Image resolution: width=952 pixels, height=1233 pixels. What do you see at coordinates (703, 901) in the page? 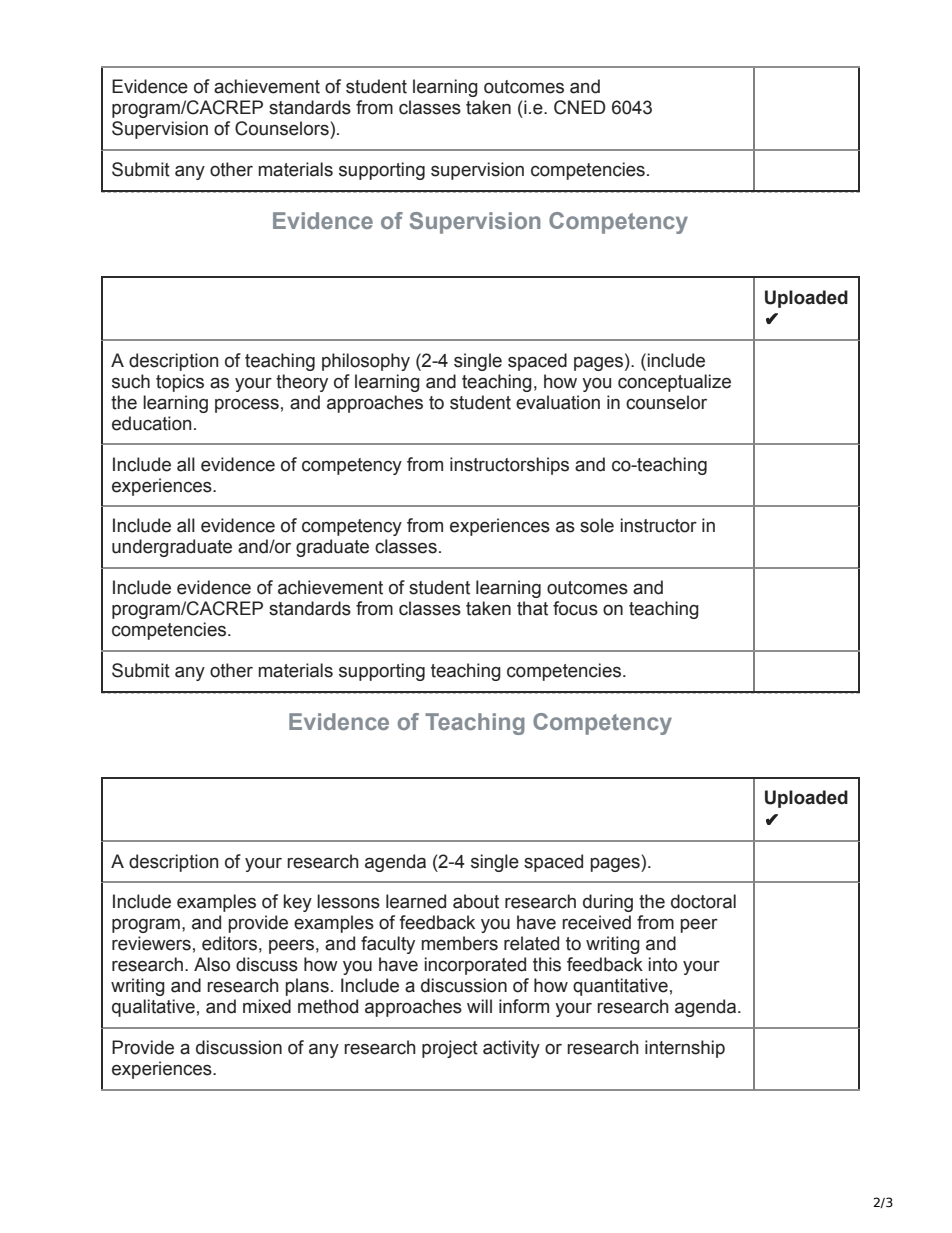
I see `doctoral` at bounding box center [703, 901].
